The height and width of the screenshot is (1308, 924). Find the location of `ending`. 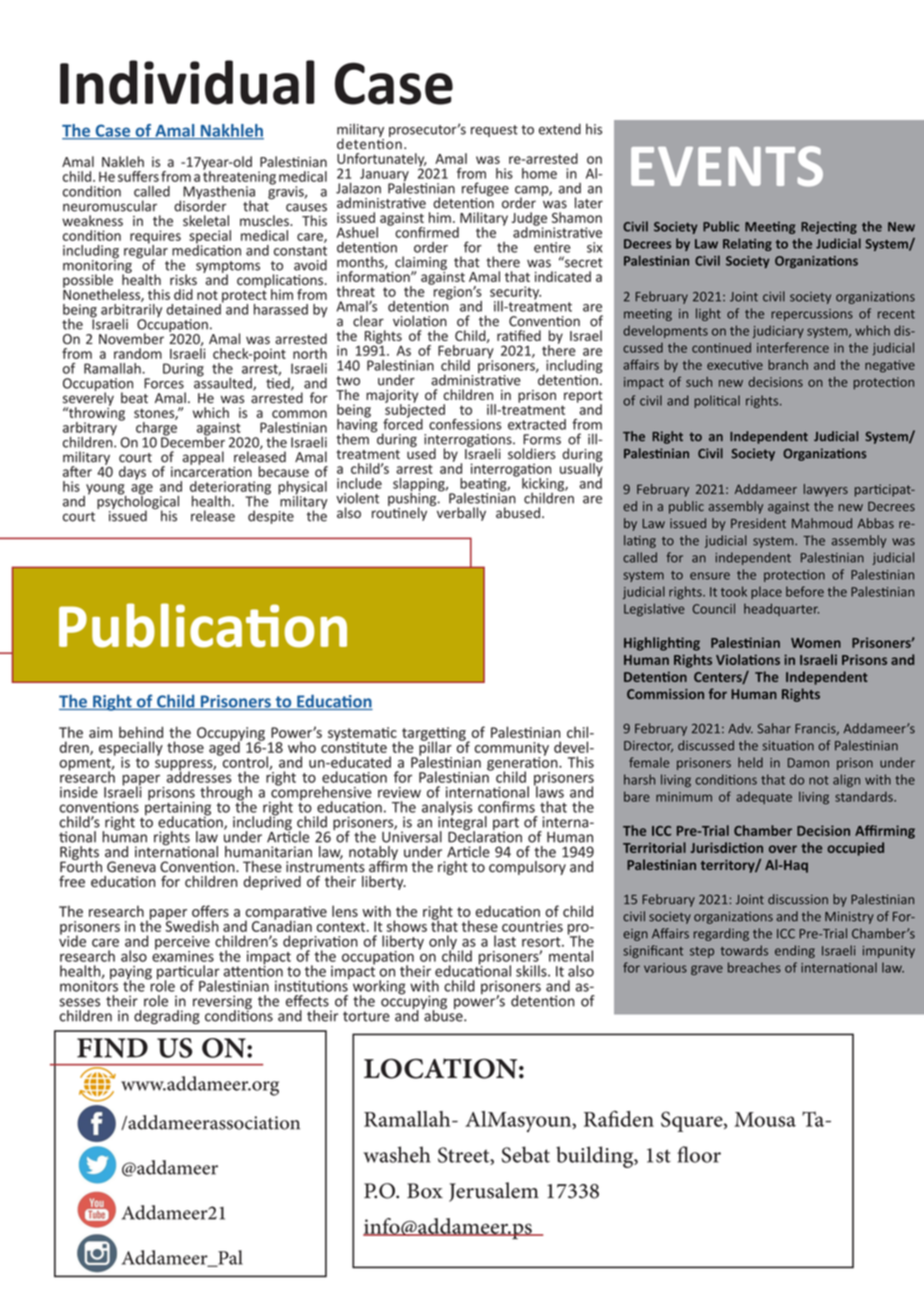

ending is located at coordinates (795, 951).
